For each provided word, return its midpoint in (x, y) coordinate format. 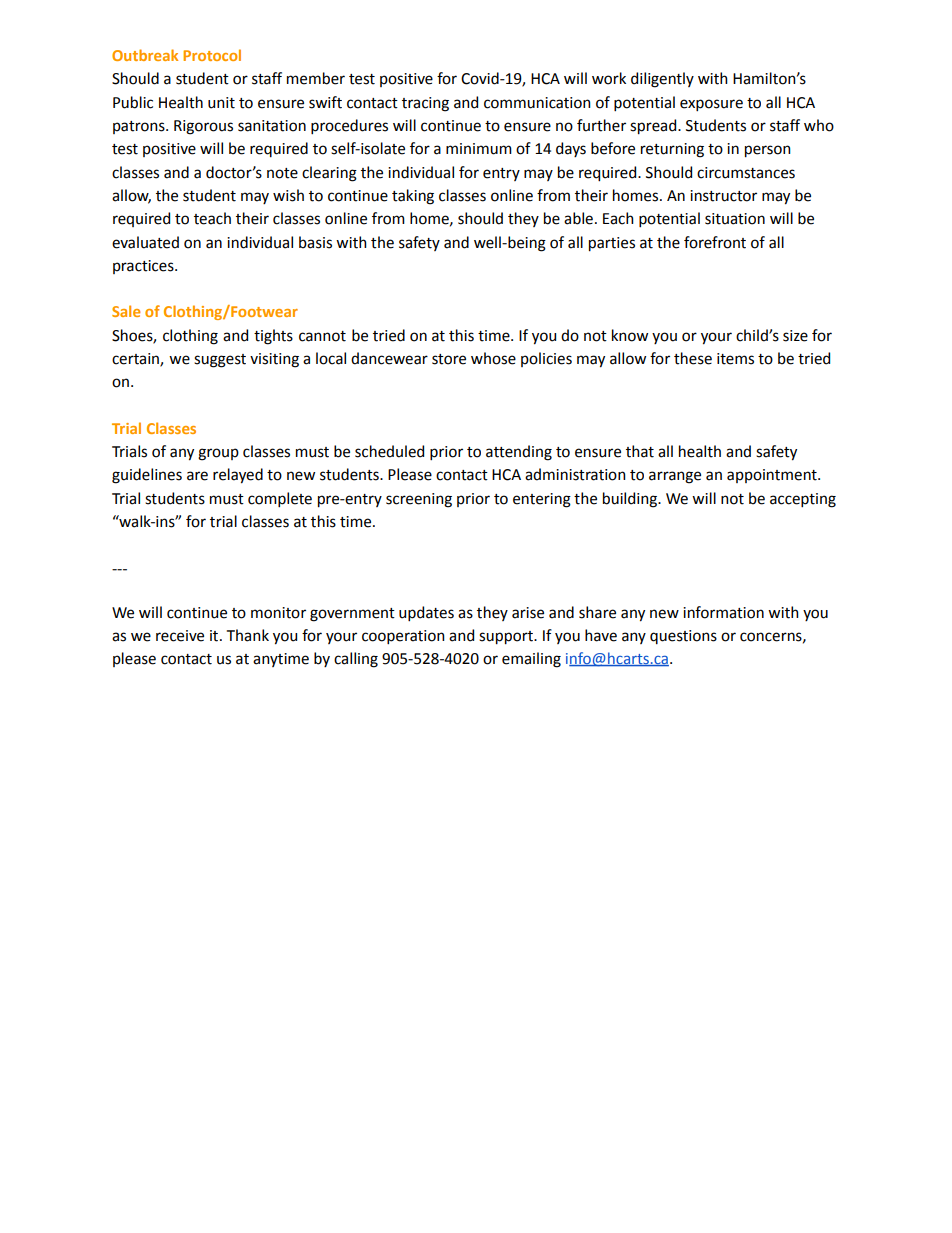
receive (180, 636)
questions (683, 637)
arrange (675, 477)
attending (519, 453)
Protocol (212, 55)
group (218, 454)
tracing (425, 104)
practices (144, 267)
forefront (715, 242)
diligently (662, 80)
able (578, 218)
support (507, 638)
